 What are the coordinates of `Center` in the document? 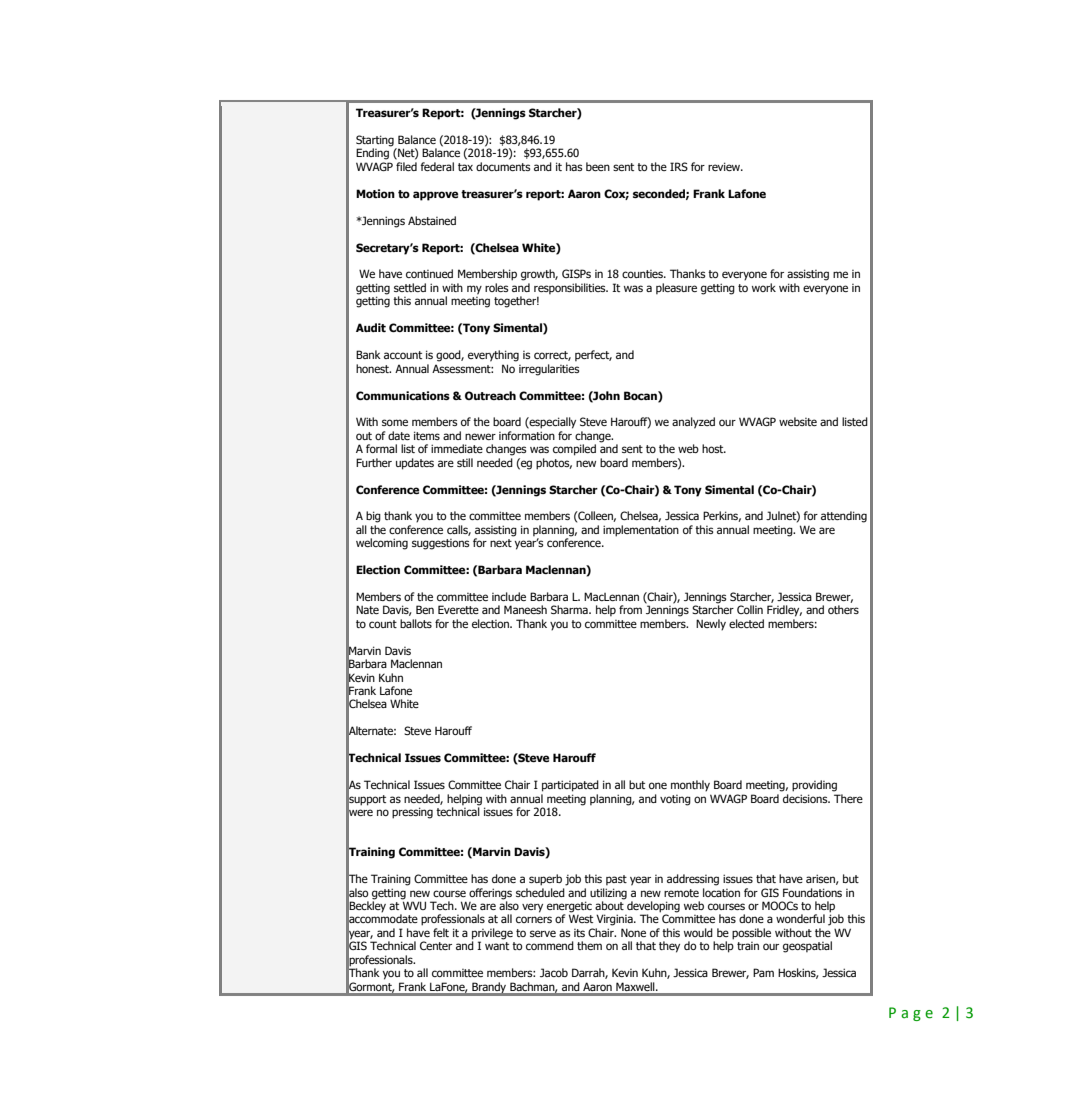 It's located at (436, 945).
